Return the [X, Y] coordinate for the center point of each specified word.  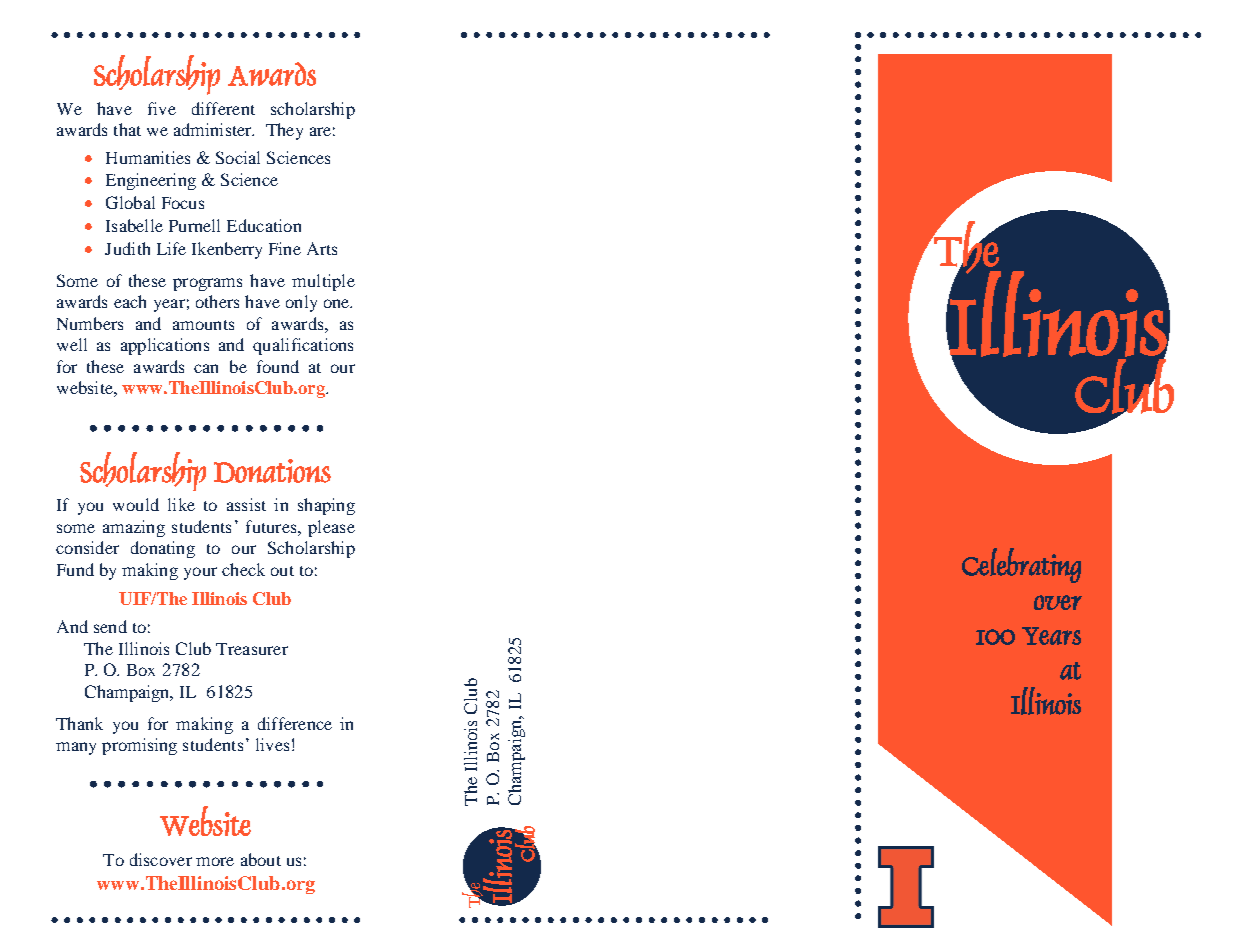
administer [214, 129]
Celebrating [1021, 565]
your [200, 573]
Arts [322, 248]
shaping [326, 506]
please [331, 528]
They [284, 131]
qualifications [303, 346]
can [206, 368]
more [215, 861]
